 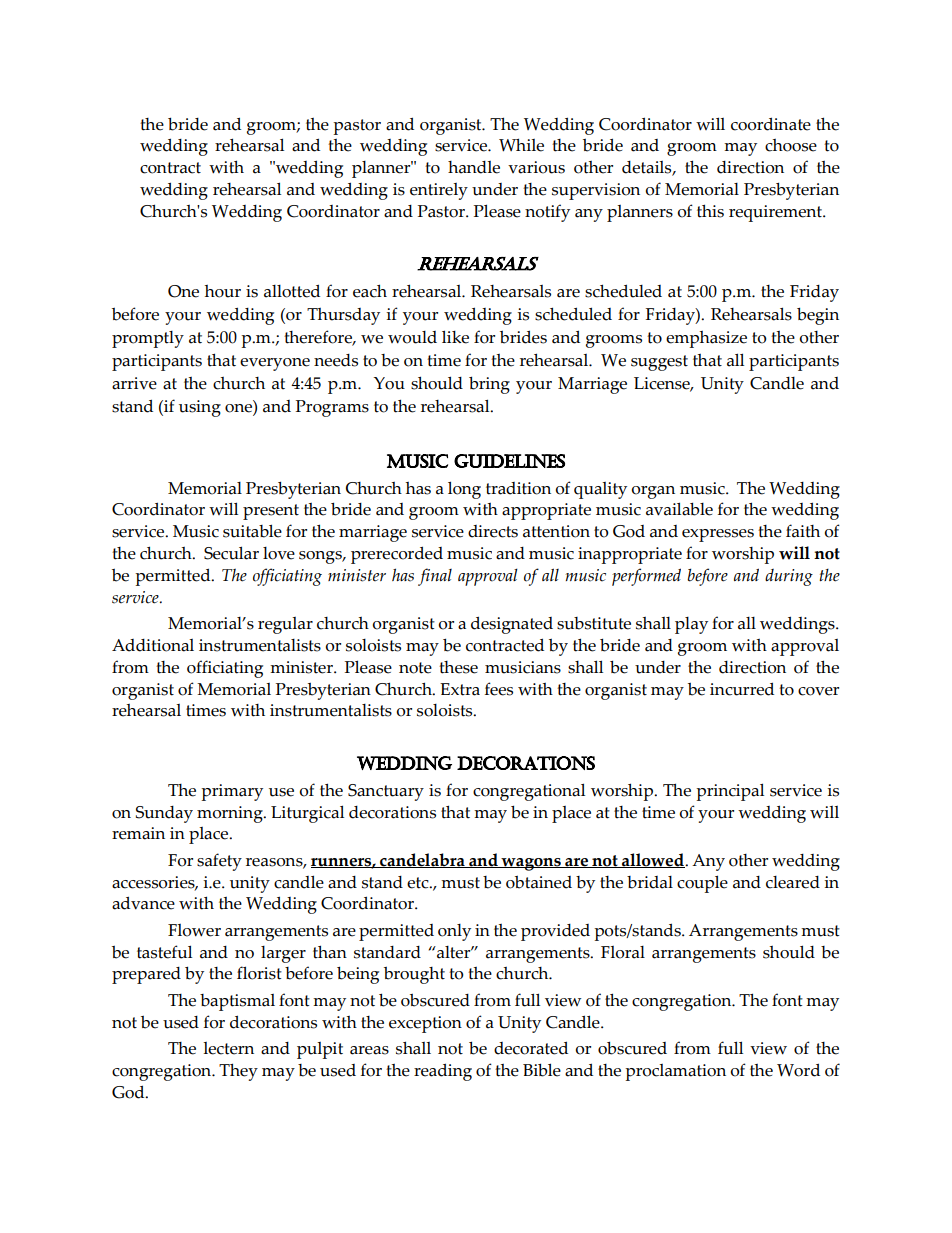 I want to click on handle, so click(x=474, y=167).
